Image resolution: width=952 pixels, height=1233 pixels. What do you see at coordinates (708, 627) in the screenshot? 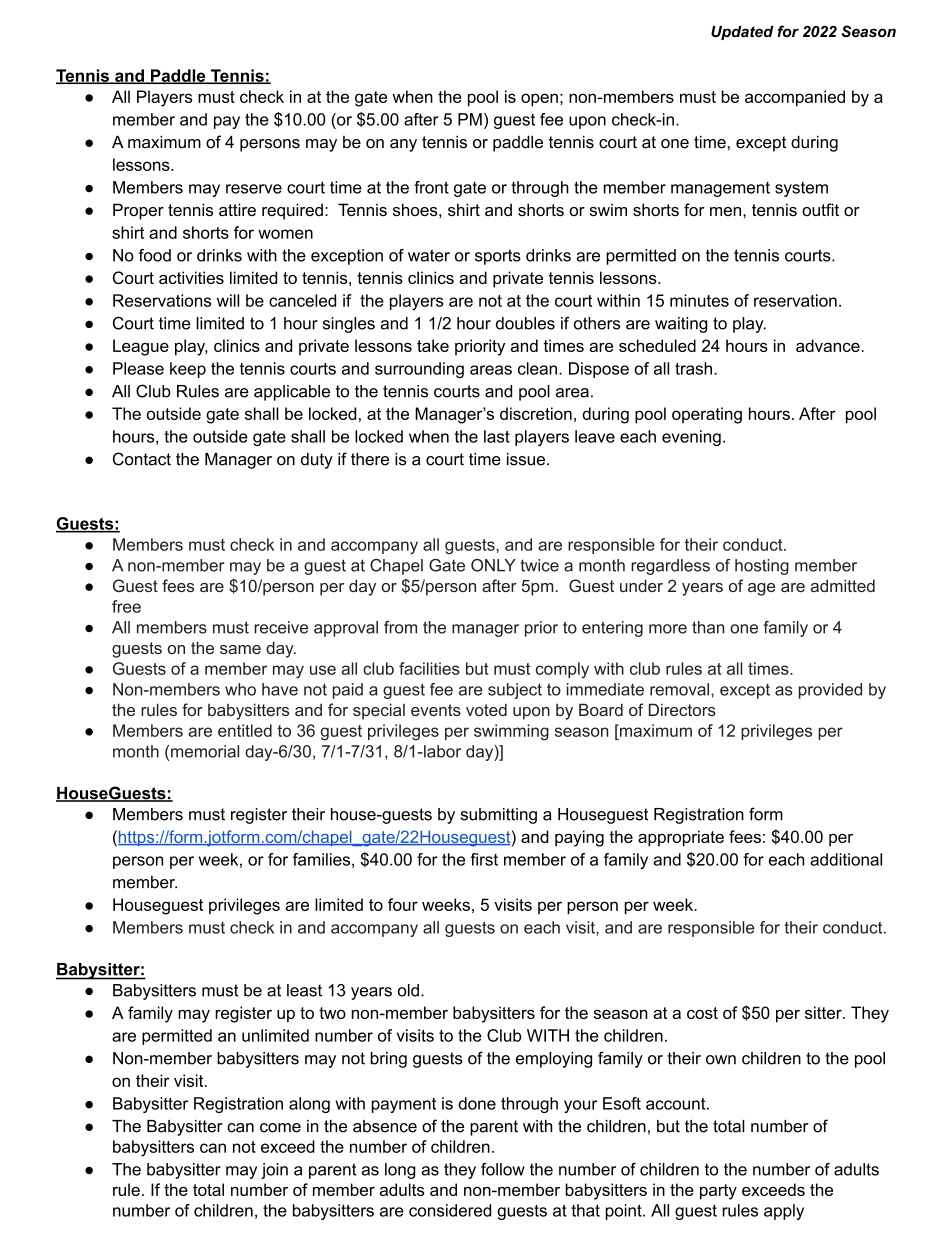
I see `than` at bounding box center [708, 627].
